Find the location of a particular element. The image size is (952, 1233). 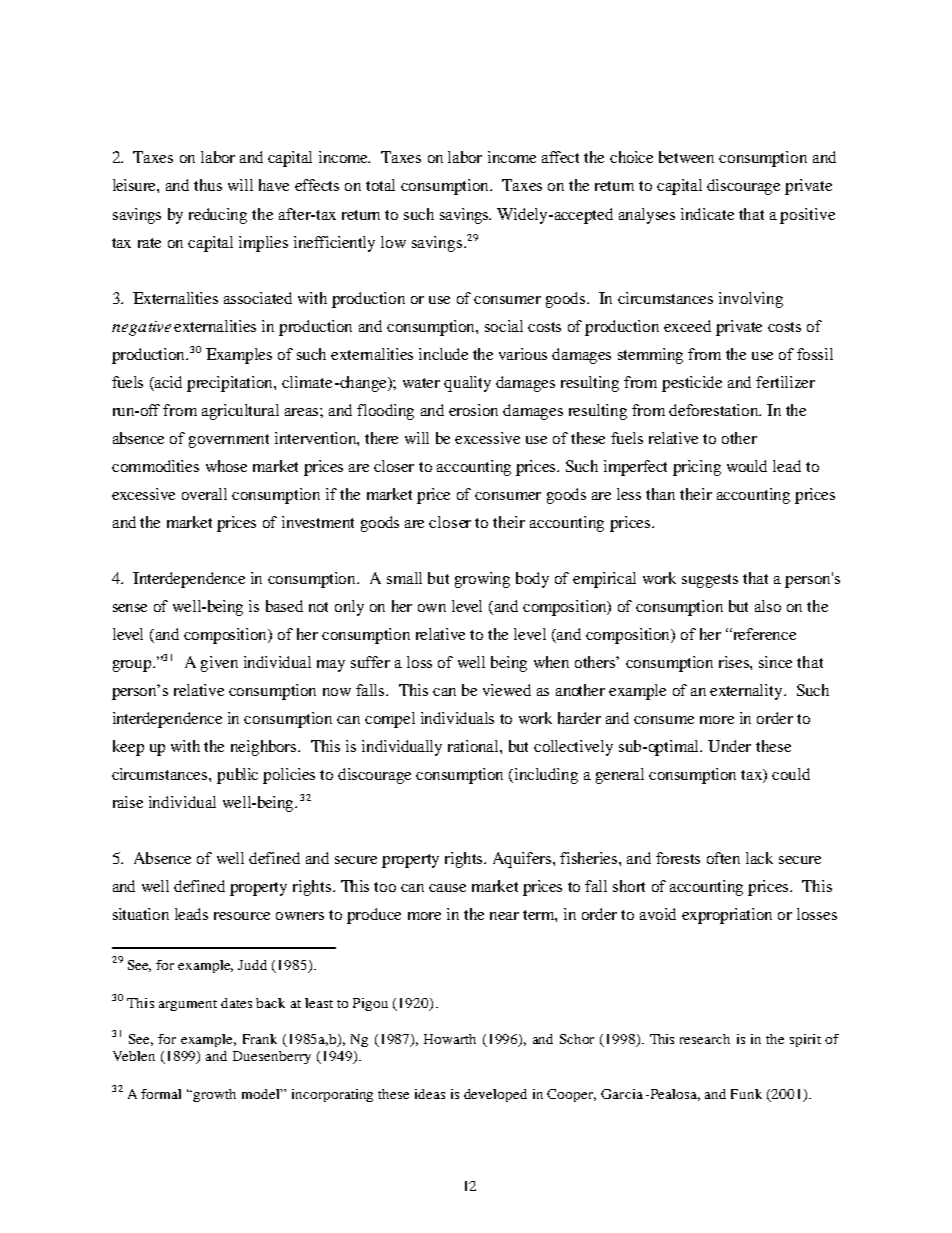

indicate is located at coordinates (707, 214).
